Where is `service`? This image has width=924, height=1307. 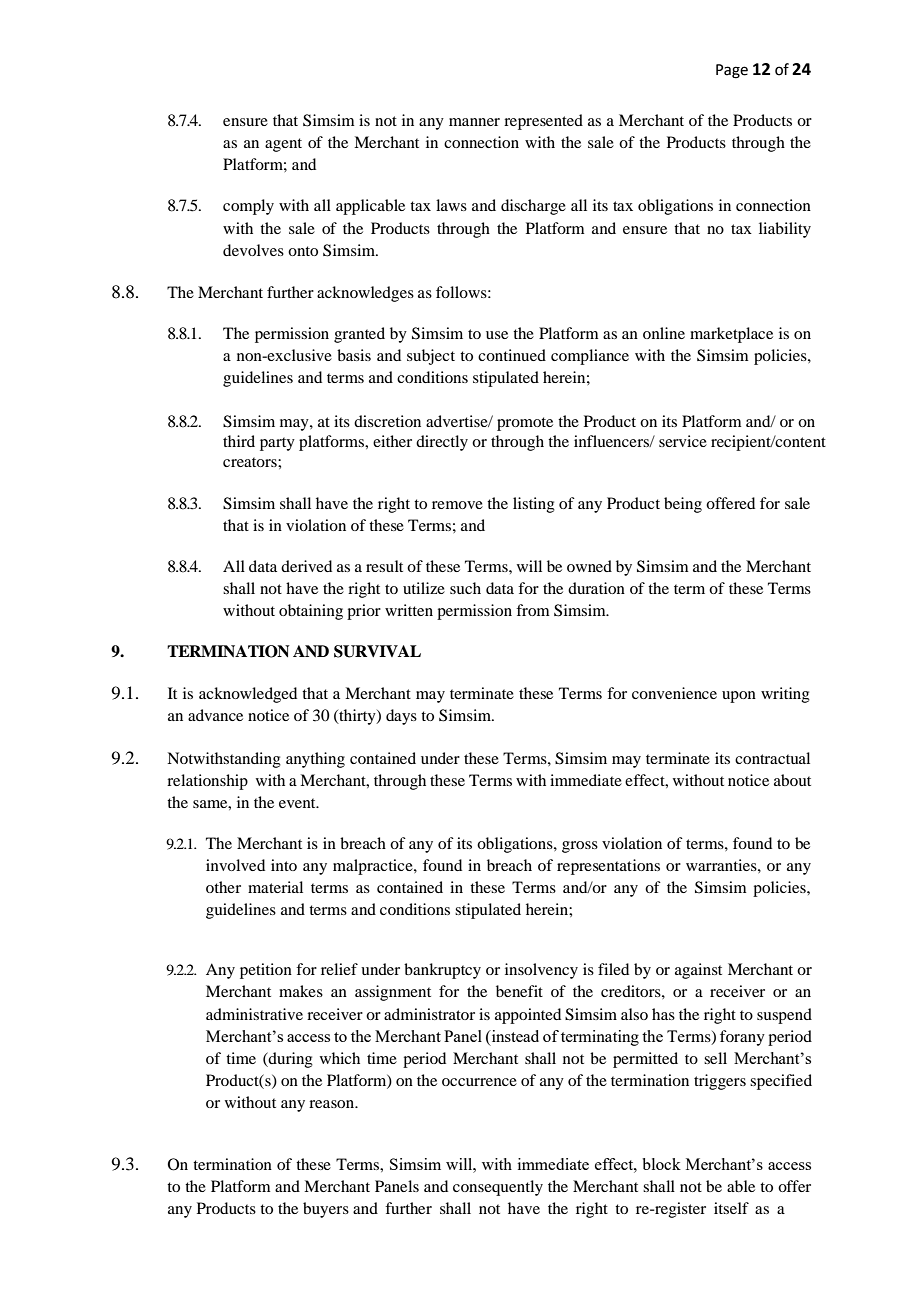 service is located at coordinates (683, 441).
